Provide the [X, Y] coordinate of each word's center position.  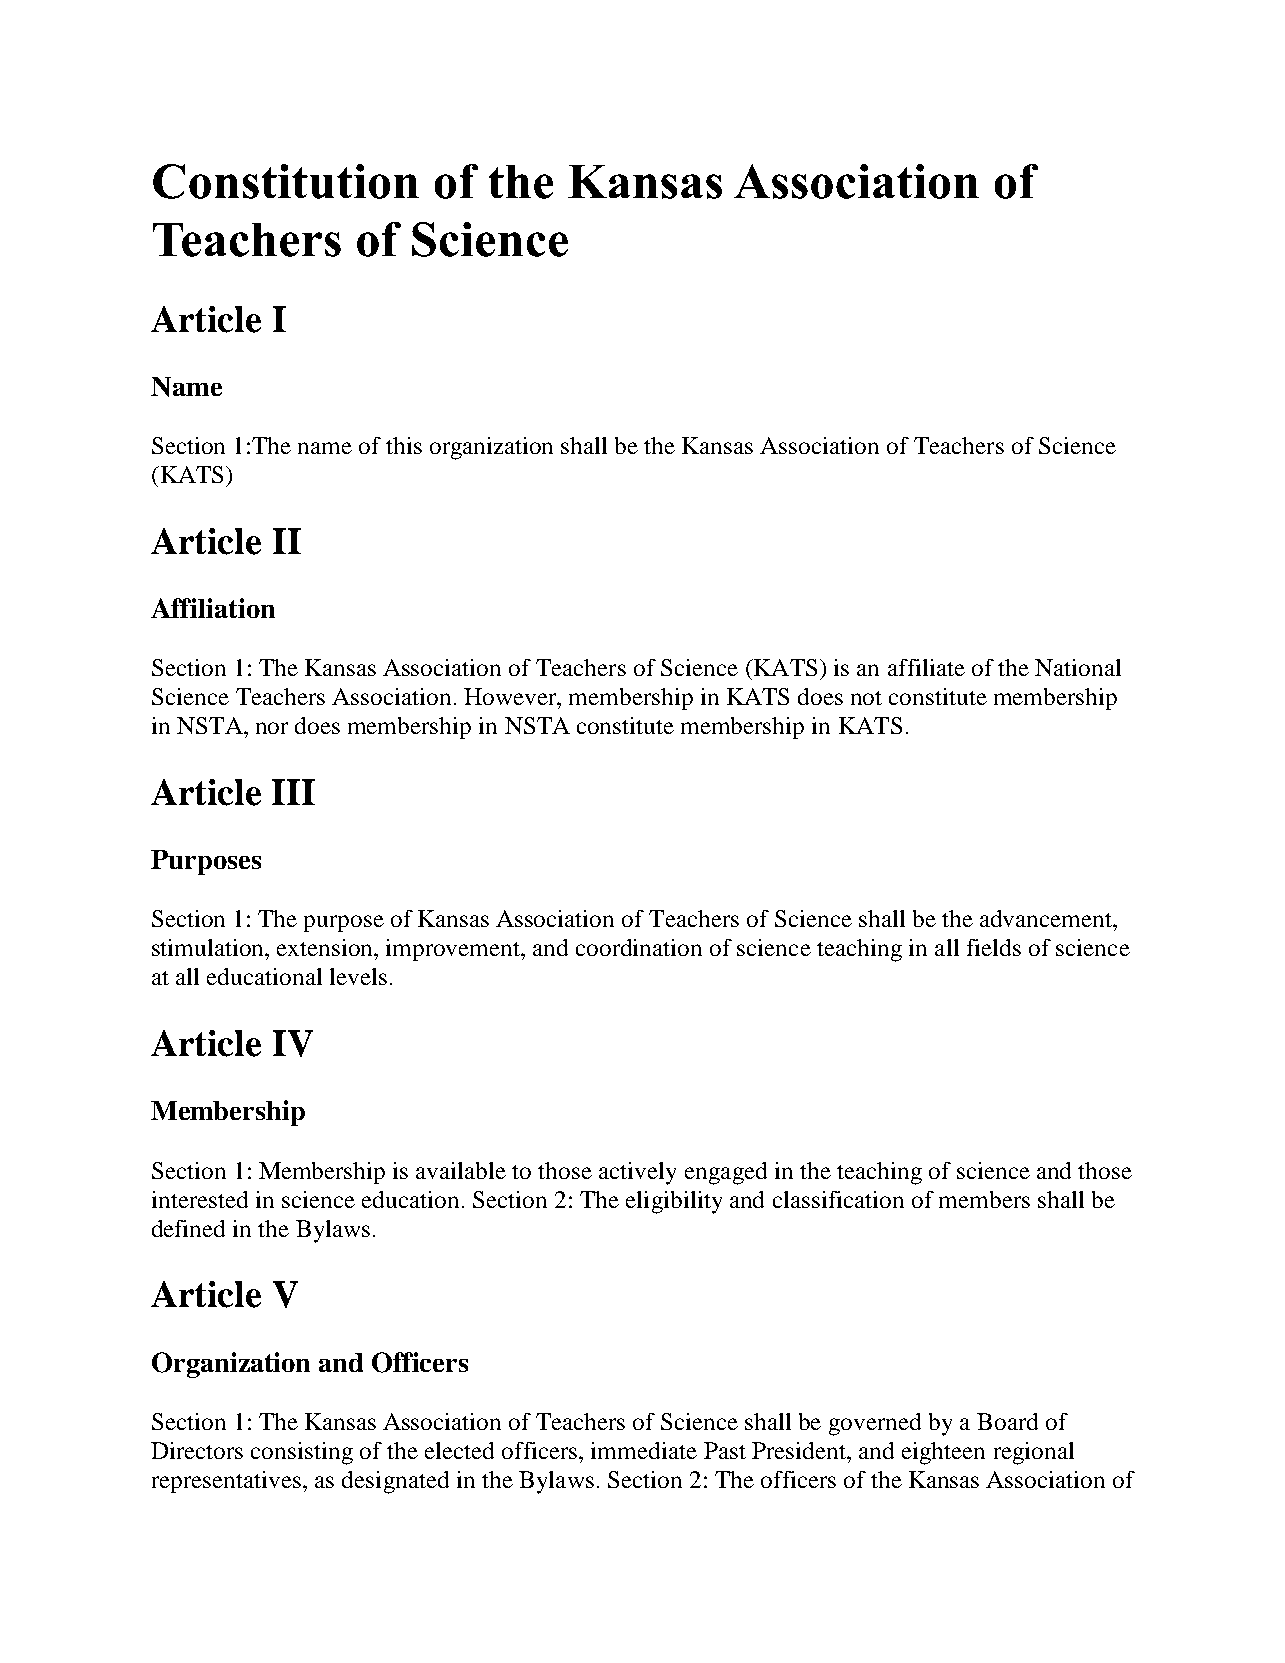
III [293, 792]
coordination [639, 947]
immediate [644, 1450]
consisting [302, 1453]
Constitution [286, 181]
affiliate [926, 667]
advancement [1047, 918]
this [404, 445]
